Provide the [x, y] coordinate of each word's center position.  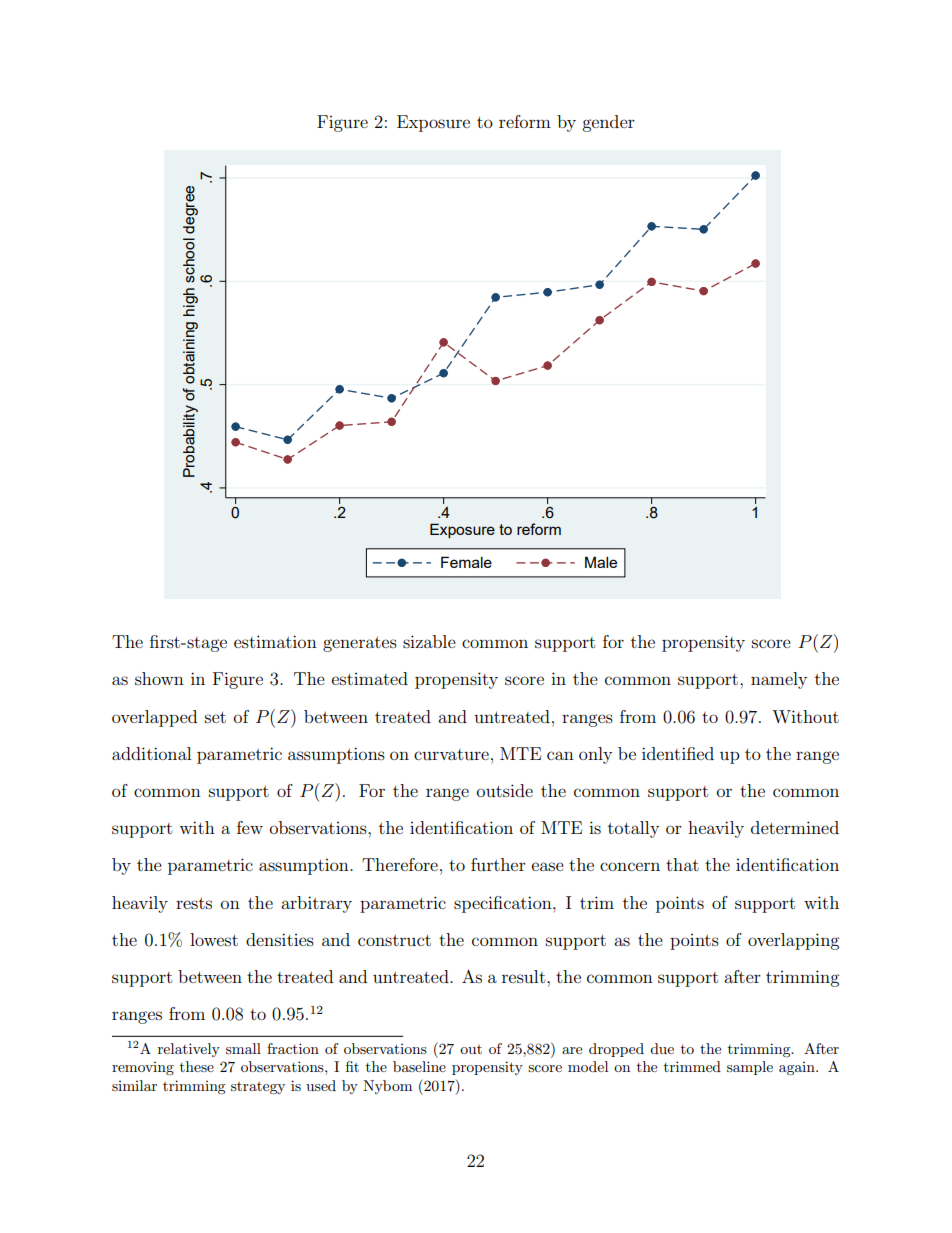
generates [360, 644]
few [250, 827]
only [595, 755]
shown [159, 678]
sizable [429, 641]
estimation [275, 641]
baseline [419, 1066]
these [197, 1066]
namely [779, 680]
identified [678, 753]
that [682, 864]
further [498, 864]
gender [608, 123]
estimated [370, 678]
